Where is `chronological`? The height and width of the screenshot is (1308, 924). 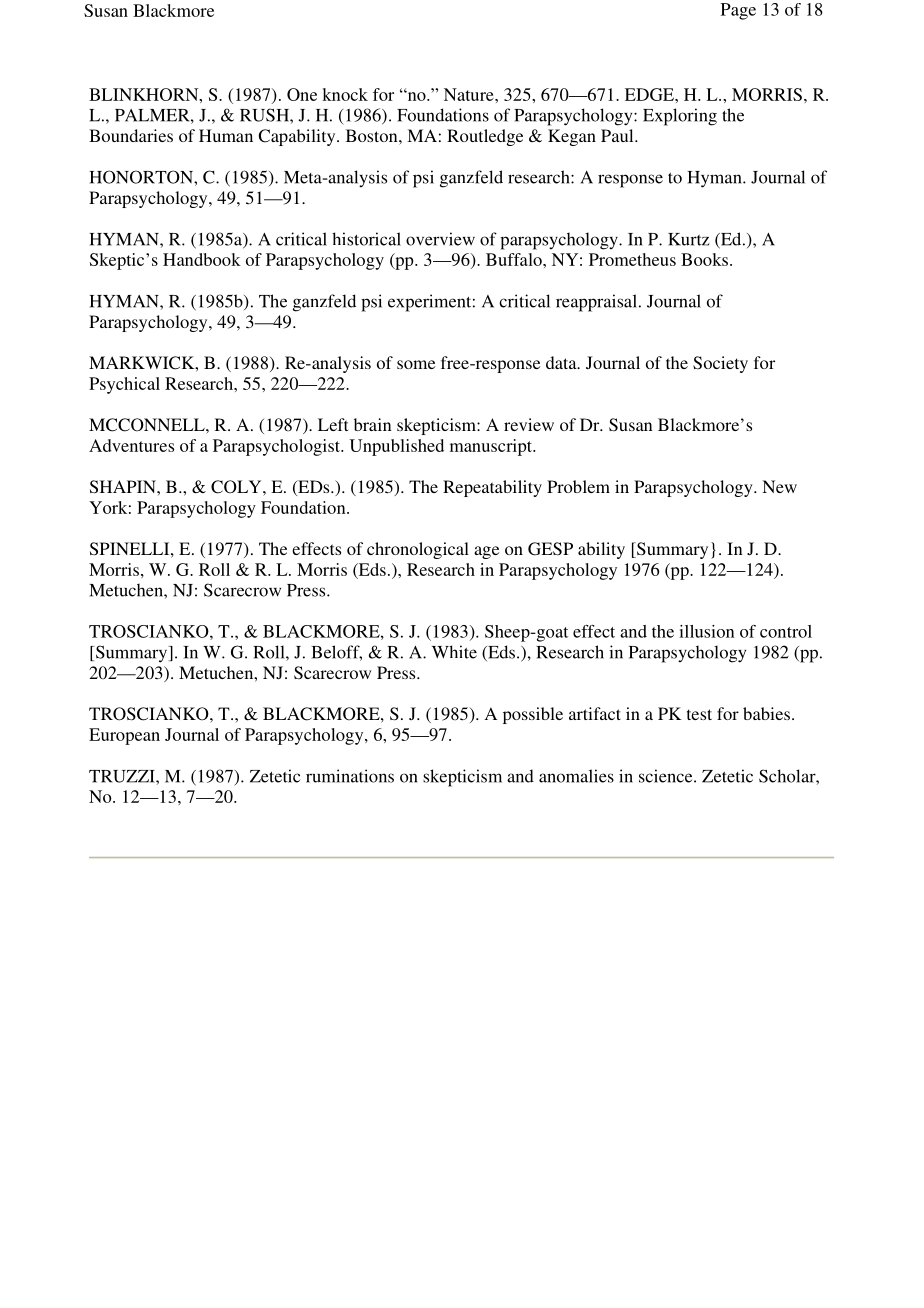 chronological is located at coordinates (418, 550).
